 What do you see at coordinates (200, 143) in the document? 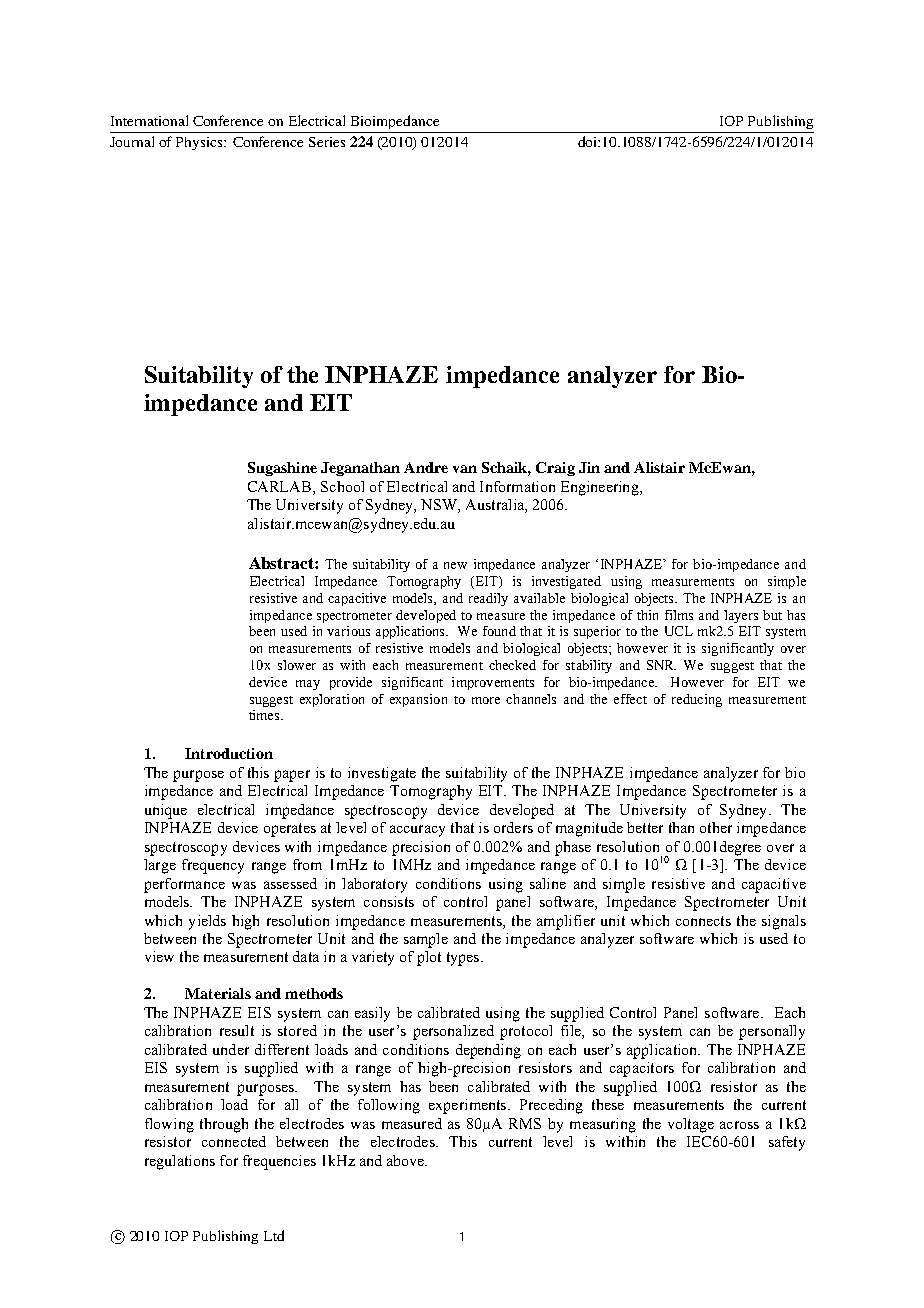
I see `Physics` at bounding box center [200, 143].
